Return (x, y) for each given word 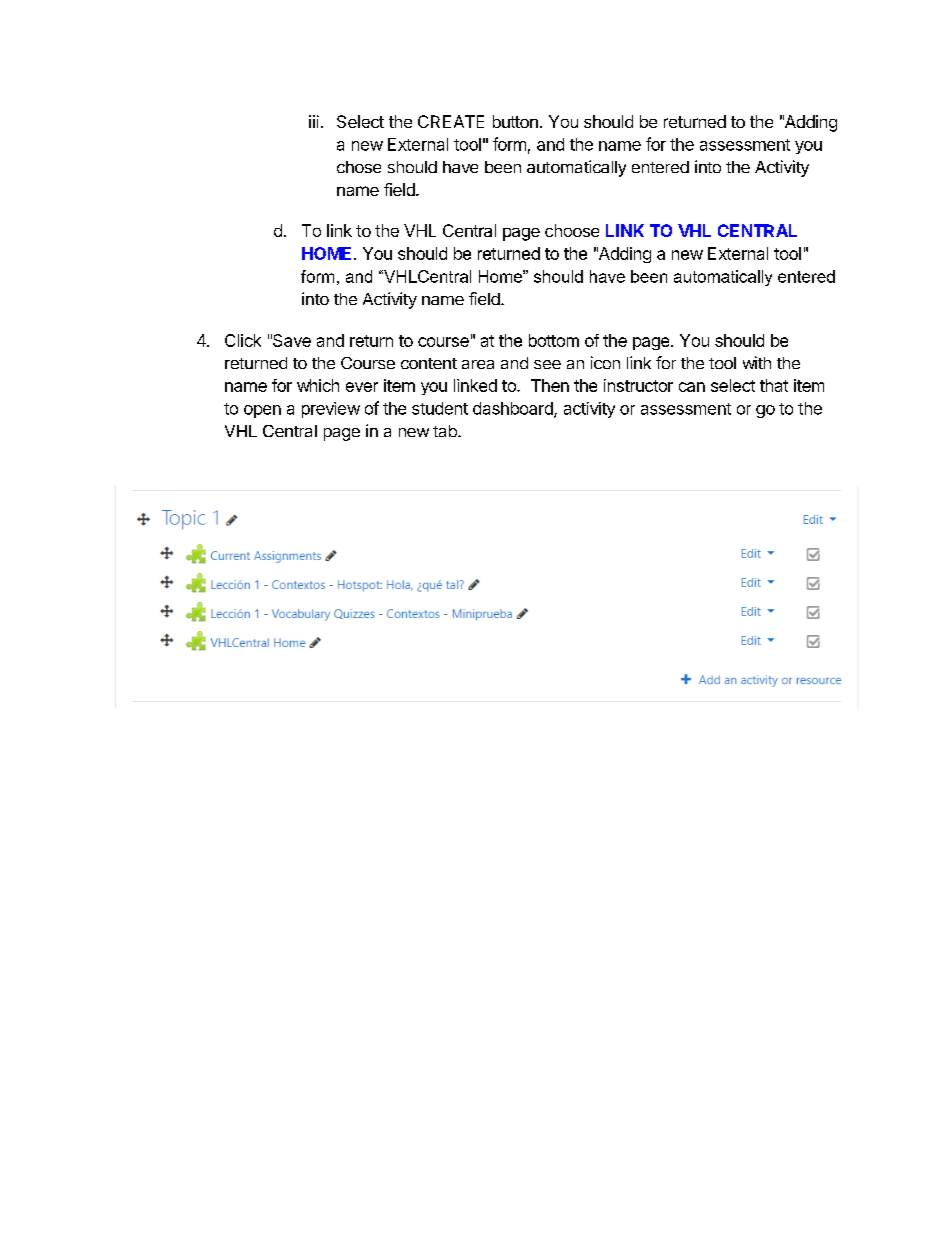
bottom (554, 340)
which (318, 385)
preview (331, 410)
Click (243, 340)
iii (314, 121)
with (757, 362)
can (692, 387)
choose (572, 230)
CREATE (451, 121)
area (478, 364)
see (547, 364)
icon (605, 362)
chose (359, 167)
